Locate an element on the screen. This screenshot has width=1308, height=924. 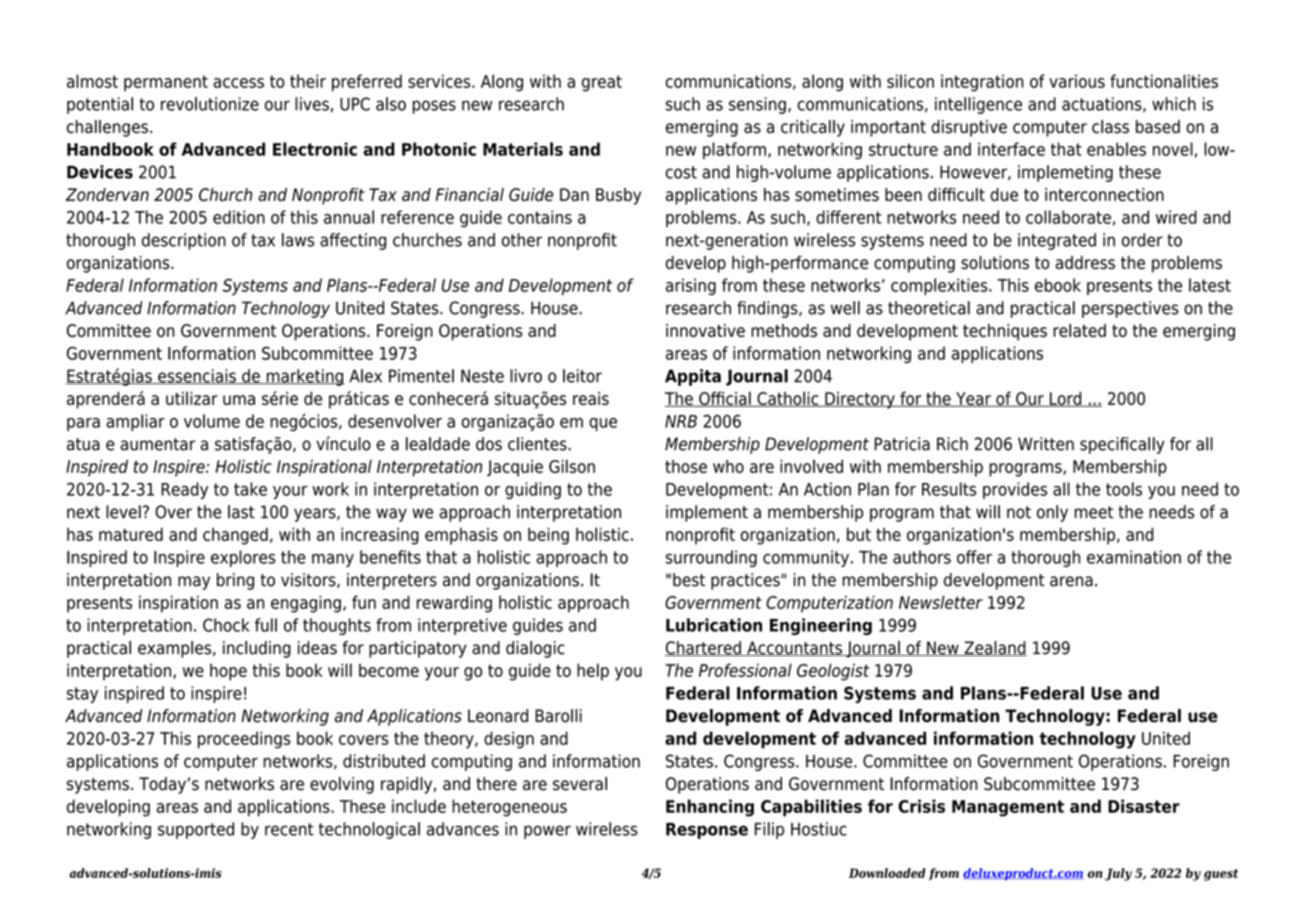
revolutionize is located at coordinates (210, 104).
